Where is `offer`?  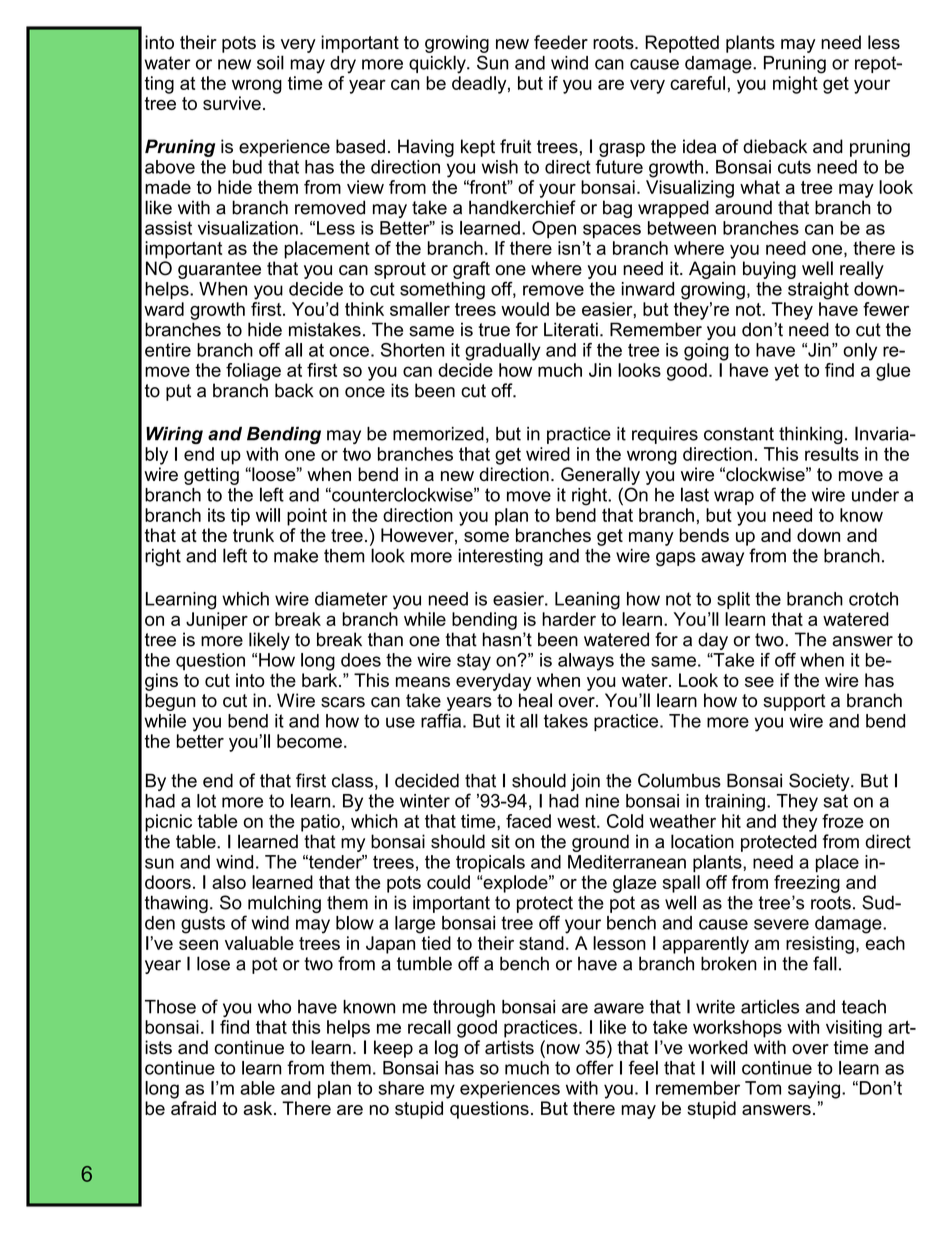
offer is located at coordinates (595, 1067).
